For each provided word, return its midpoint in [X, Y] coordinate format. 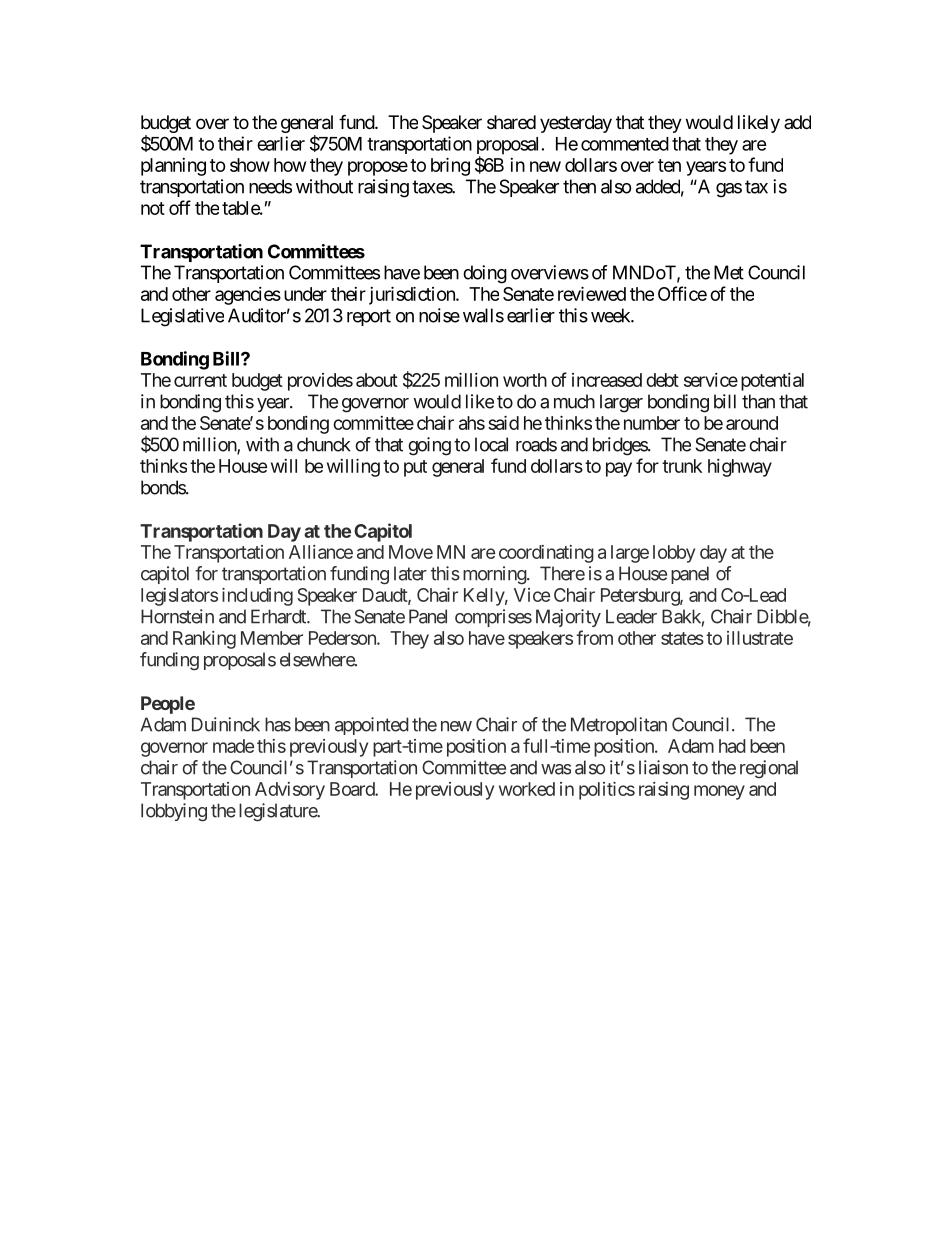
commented [625, 144]
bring [450, 166]
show [250, 165]
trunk [682, 466]
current [200, 380]
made [233, 746]
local [491, 444]
